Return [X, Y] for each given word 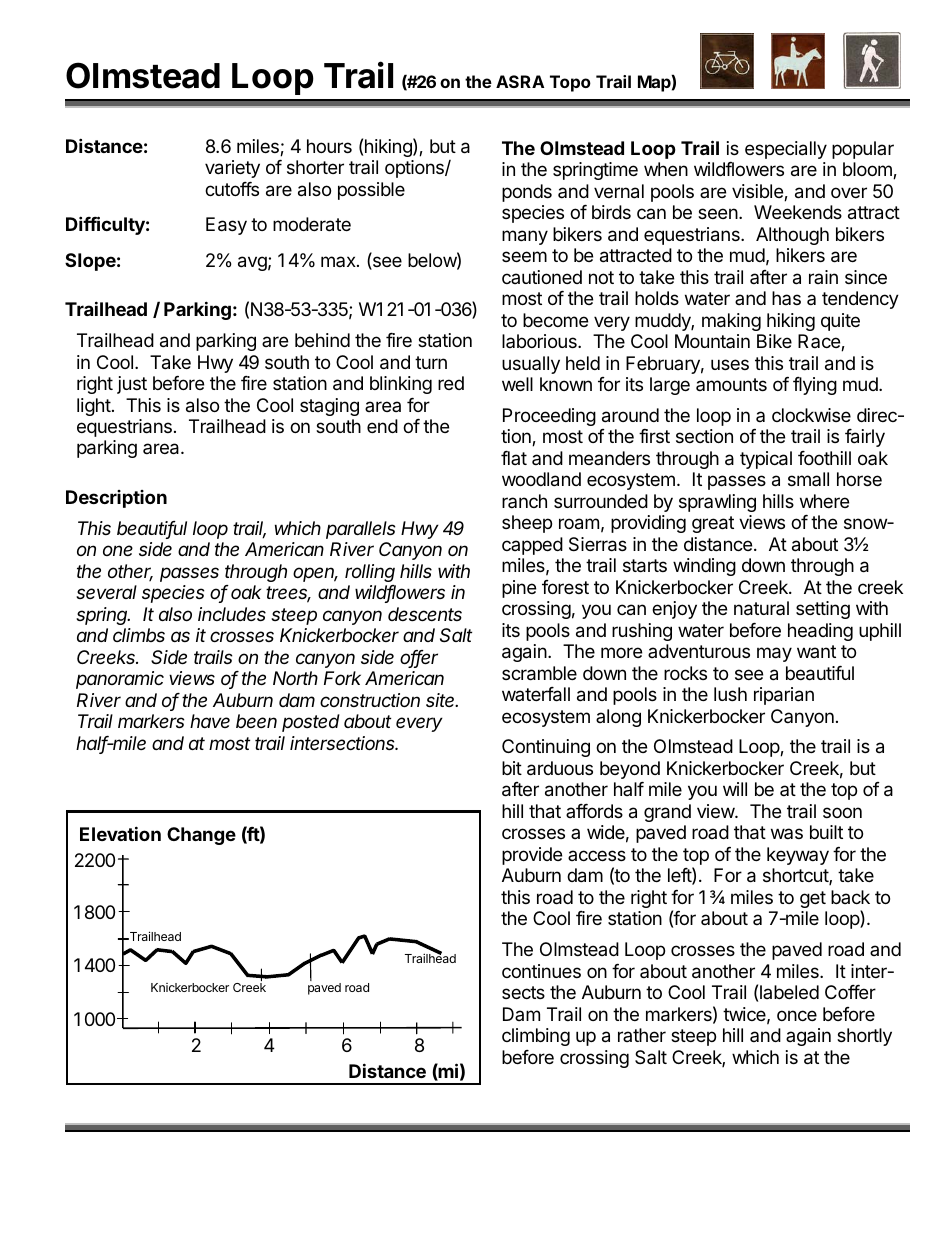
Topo [570, 83]
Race [820, 342]
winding [704, 567]
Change [201, 836]
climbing [536, 1037]
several [106, 592]
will [735, 789]
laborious [540, 341]
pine [519, 589]
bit [512, 768]
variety [232, 169]
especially [786, 150]
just [132, 385]
